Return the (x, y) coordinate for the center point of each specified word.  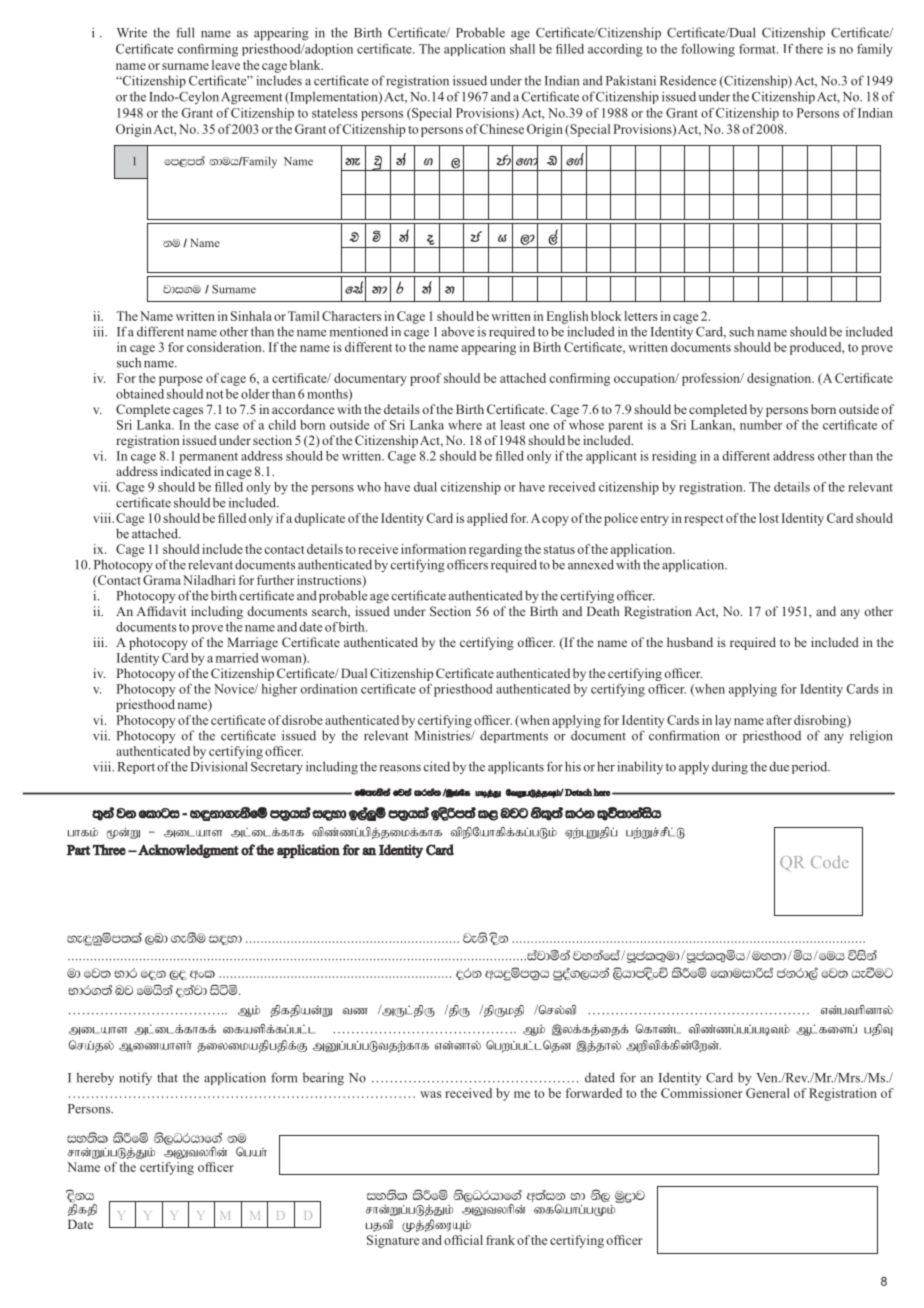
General (768, 1093)
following (708, 50)
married (237, 658)
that (167, 1077)
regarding (495, 550)
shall (522, 49)
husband (690, 642)
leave (226, 65)
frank (500, 1240)
